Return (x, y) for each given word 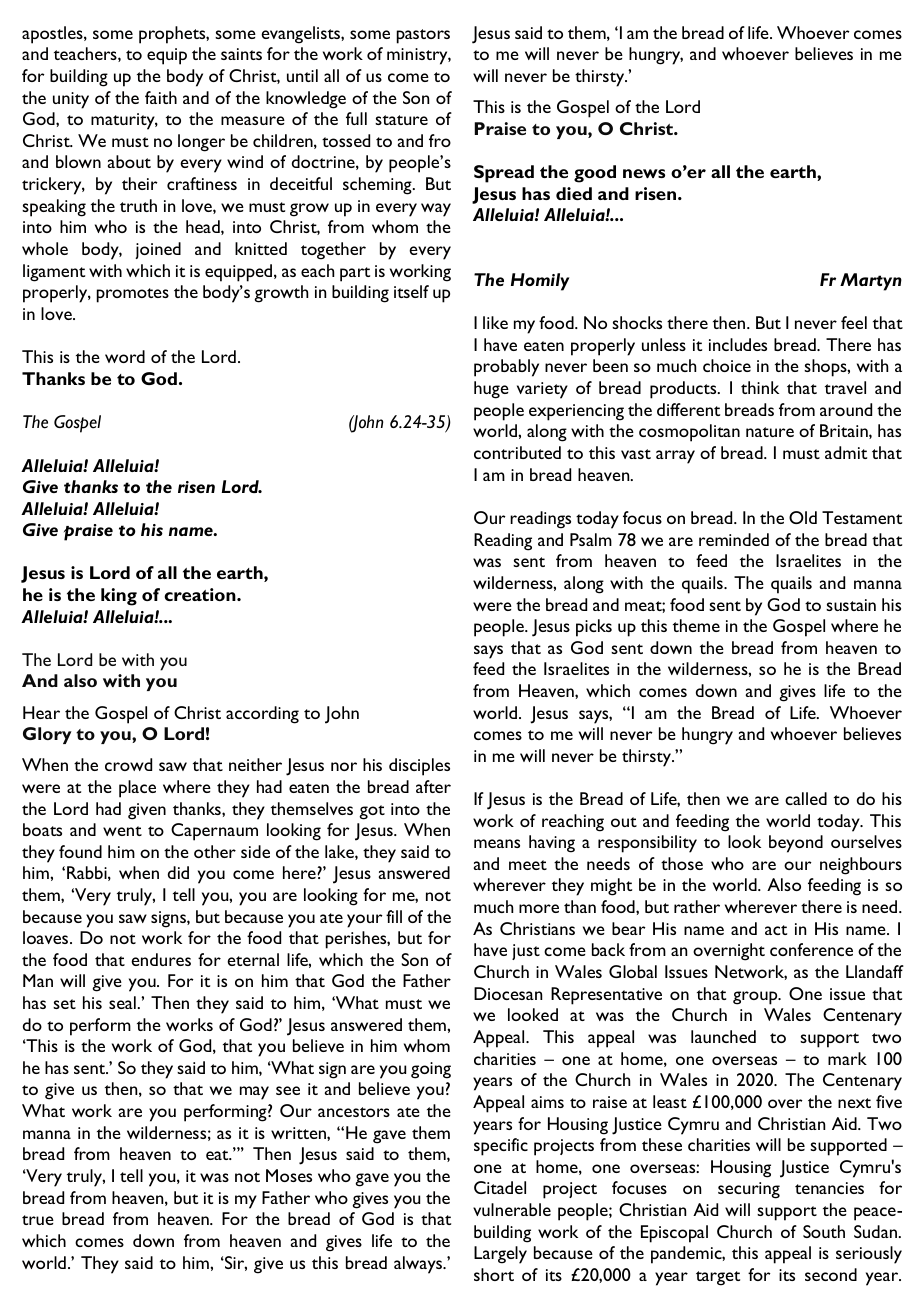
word (125, 356)
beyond (796, 844)
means (497, 843)
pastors (423, 36)
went (122, 831)
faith (161, 97)
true (38, 1220)
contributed (517, 452)
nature (770, 432)
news (644, 173)
